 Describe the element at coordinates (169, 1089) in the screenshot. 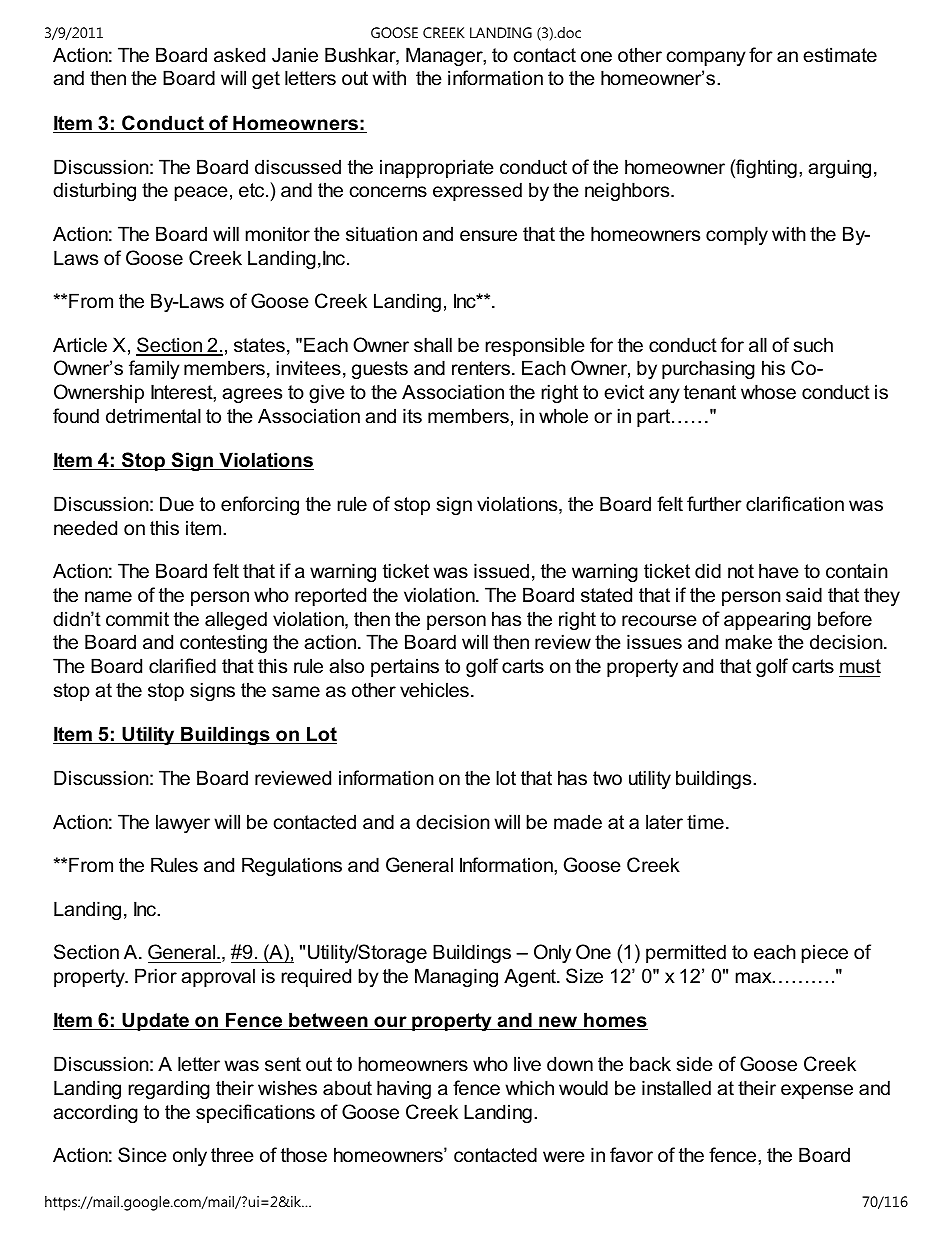

I see `regarding` at that location.
